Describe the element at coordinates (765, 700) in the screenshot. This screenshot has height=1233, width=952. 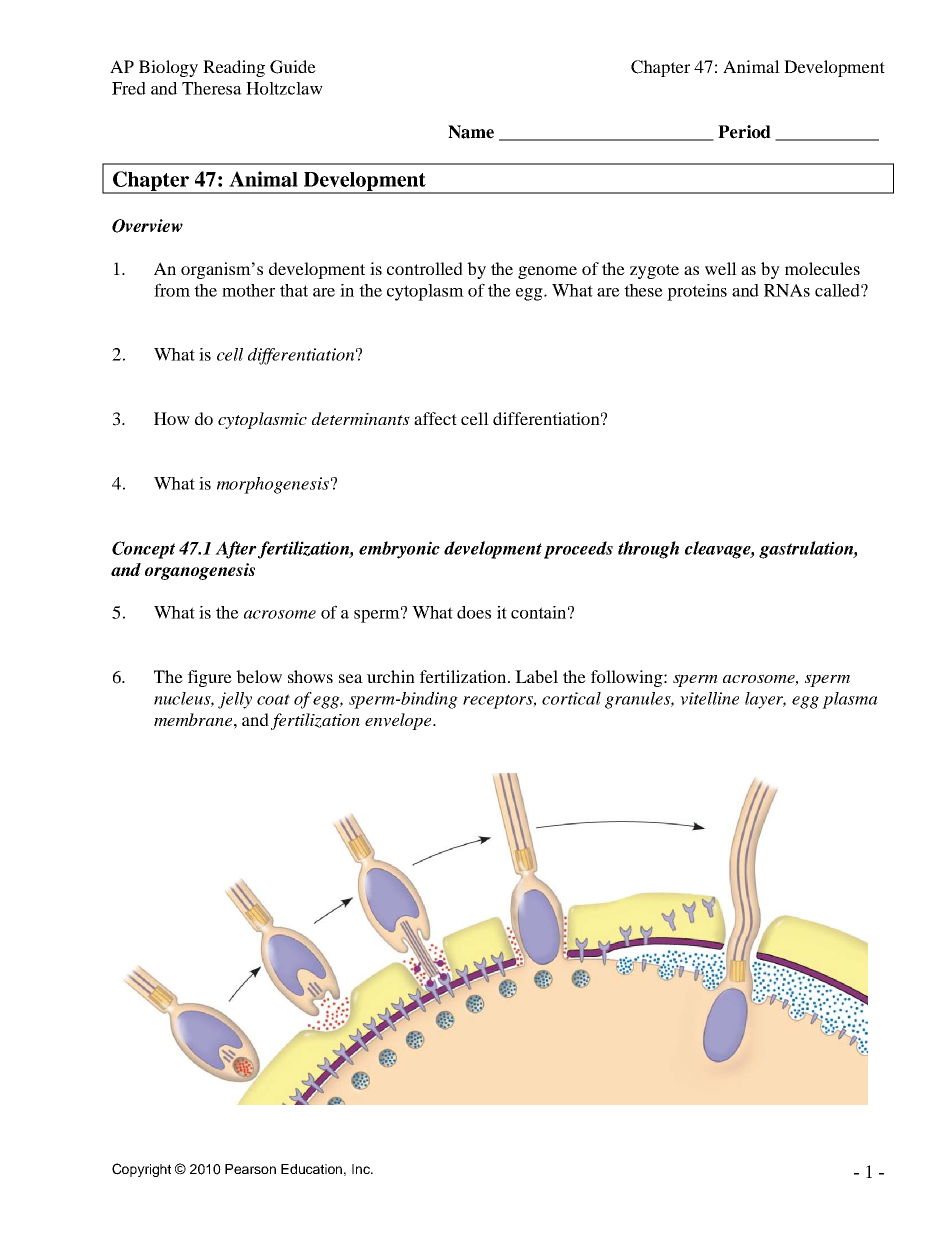
I see `layer` at that location.
